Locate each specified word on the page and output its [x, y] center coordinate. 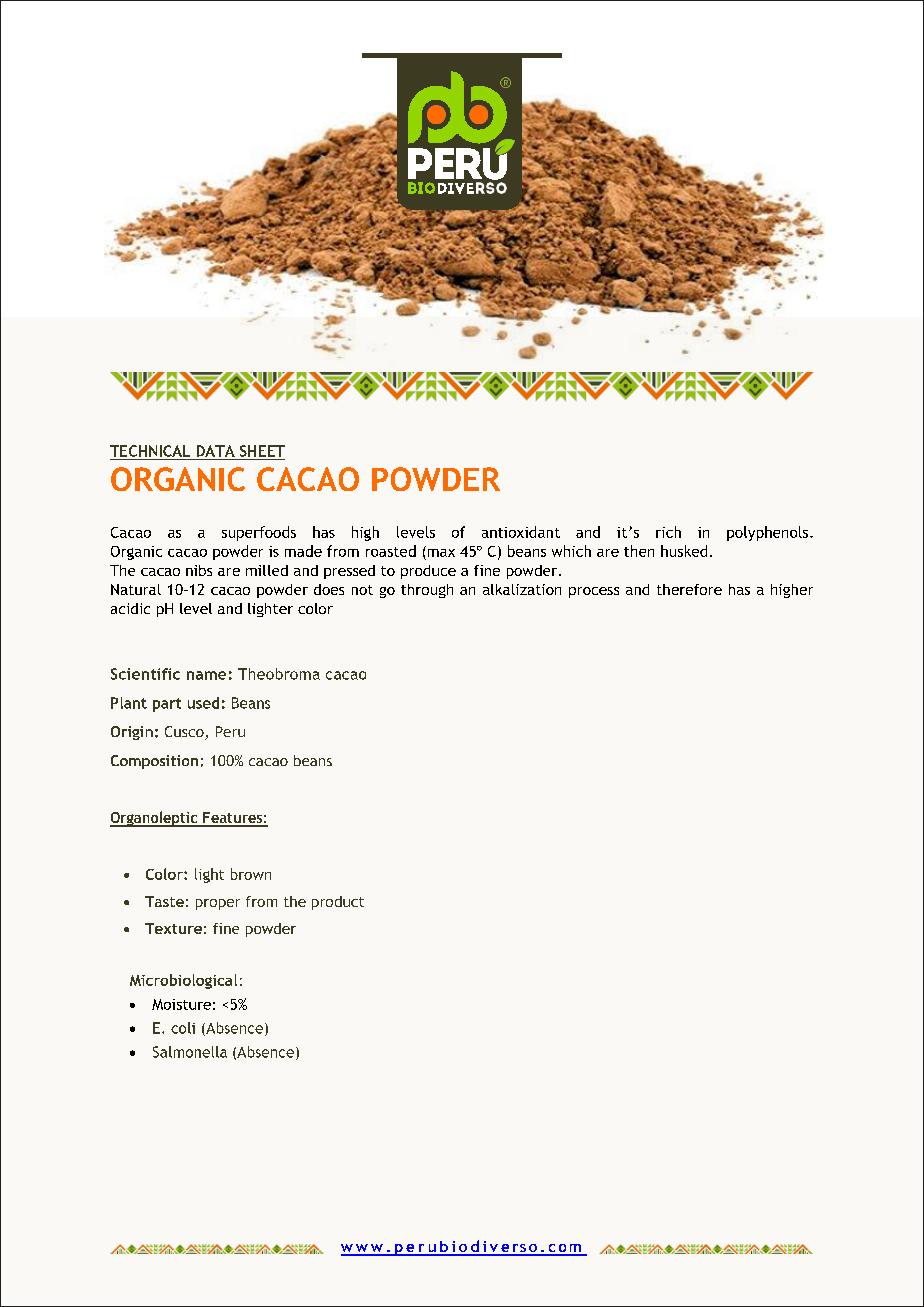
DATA [216, 451]
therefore [689, 589]
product [338, 903]
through [427, 591]
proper [218, 904]
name [206, 675]
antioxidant [521, 532]
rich [668, 532]
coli [183, 1028]
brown [251, 874]
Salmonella [190, 1052]
